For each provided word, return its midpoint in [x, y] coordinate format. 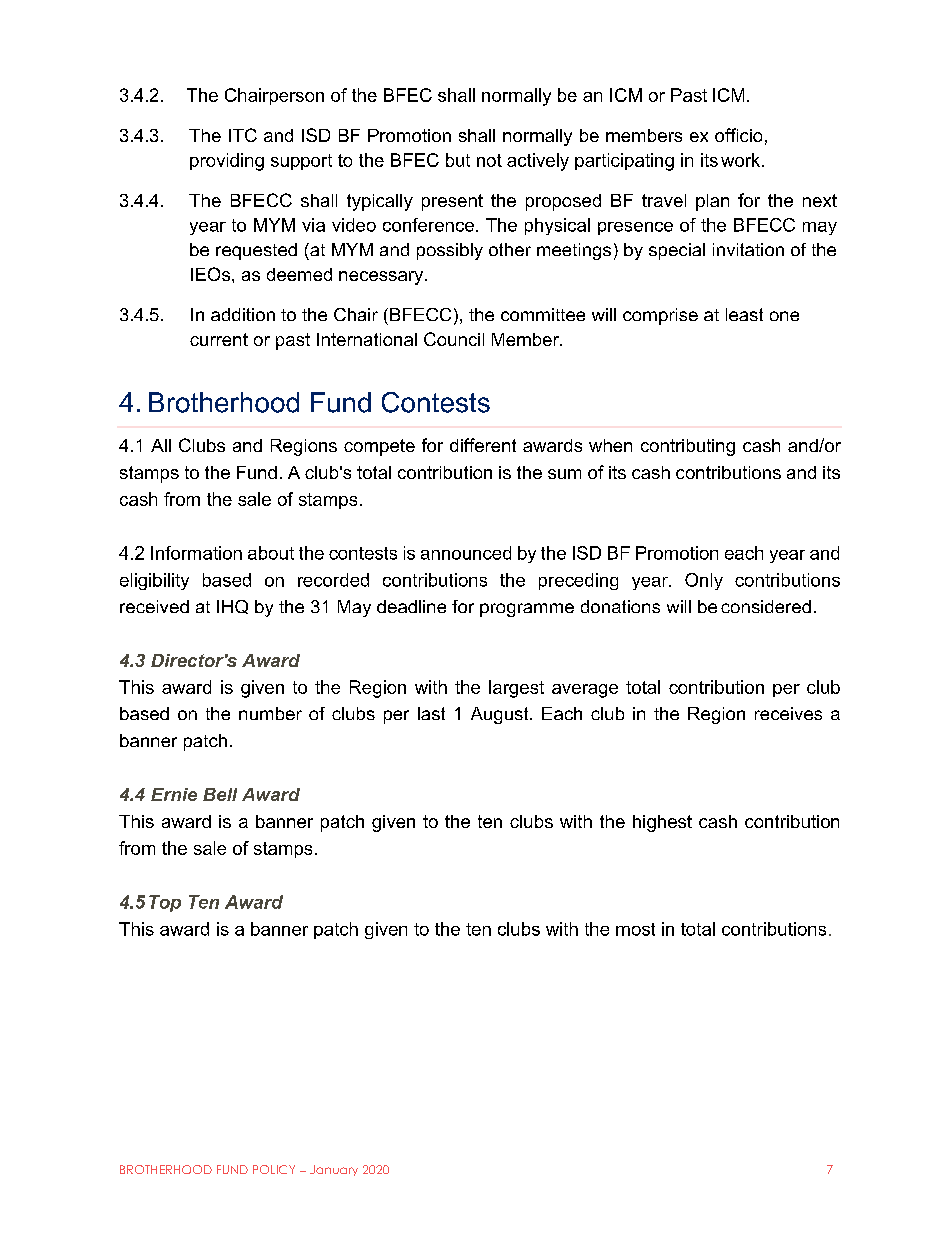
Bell [220, 794]
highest [662, 823]
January [334, 1170]
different [483, 445]
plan [712, 202]
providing [227, 162]
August [501, 715]
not [489, 160]
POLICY [274, 1169]
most [635, 929]
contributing [688, 447]
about [271, 553]
